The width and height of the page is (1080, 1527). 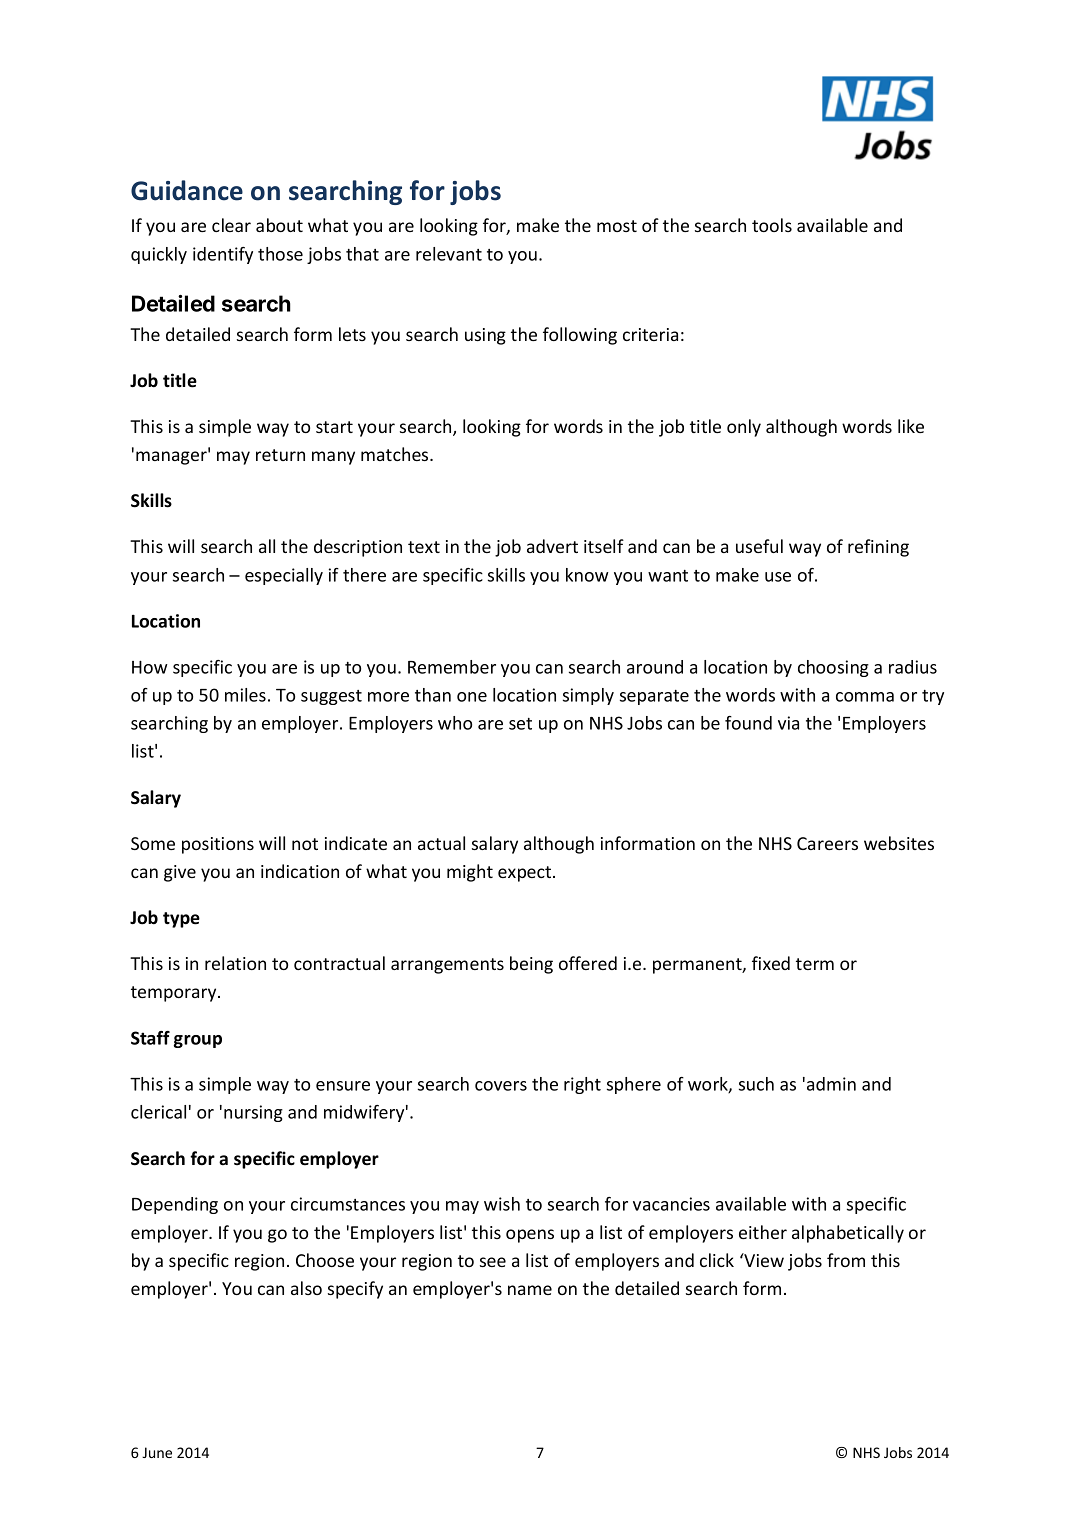 I want to click on tools, so click(x=772, y=225).
